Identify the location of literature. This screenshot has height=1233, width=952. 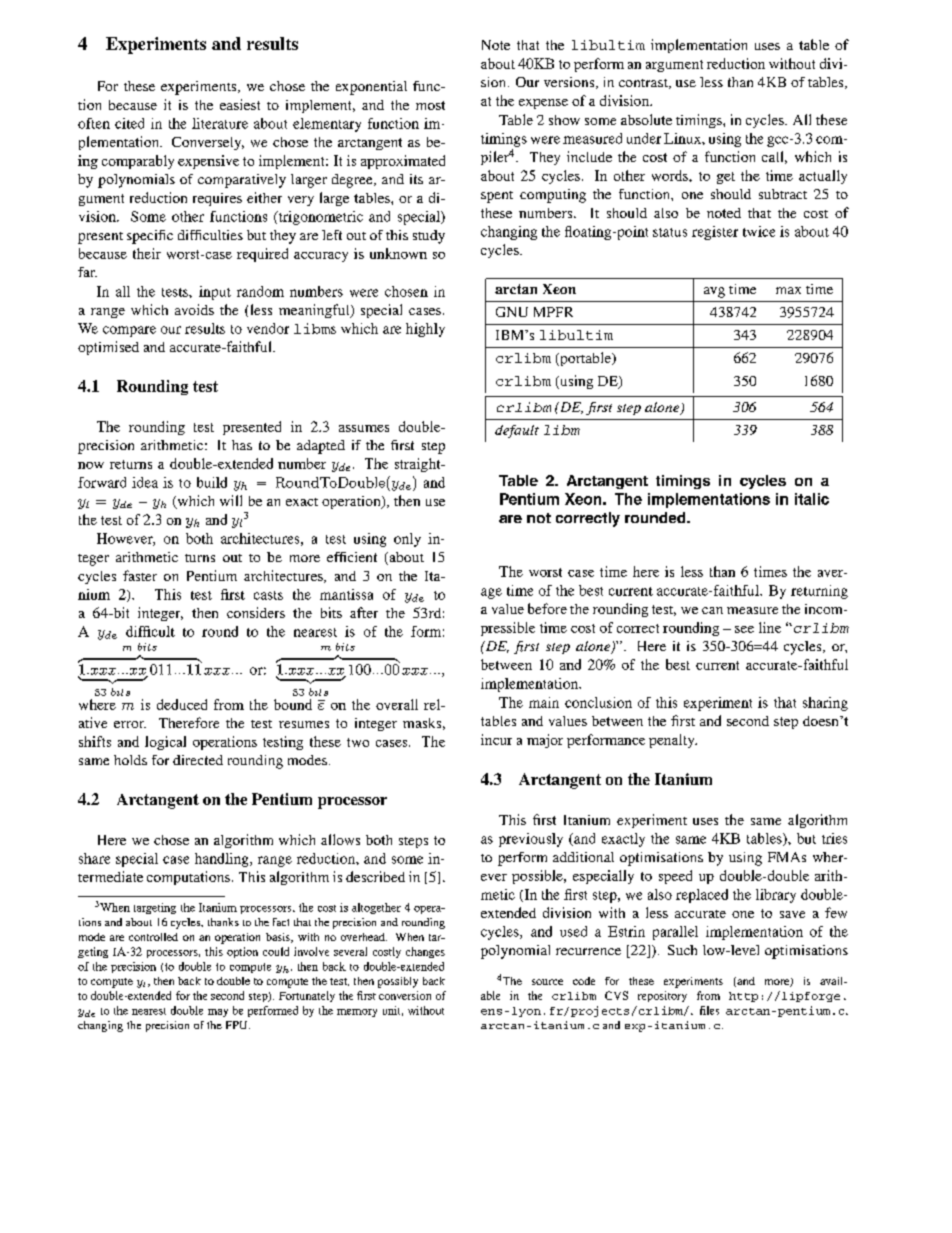
(220, 123).
